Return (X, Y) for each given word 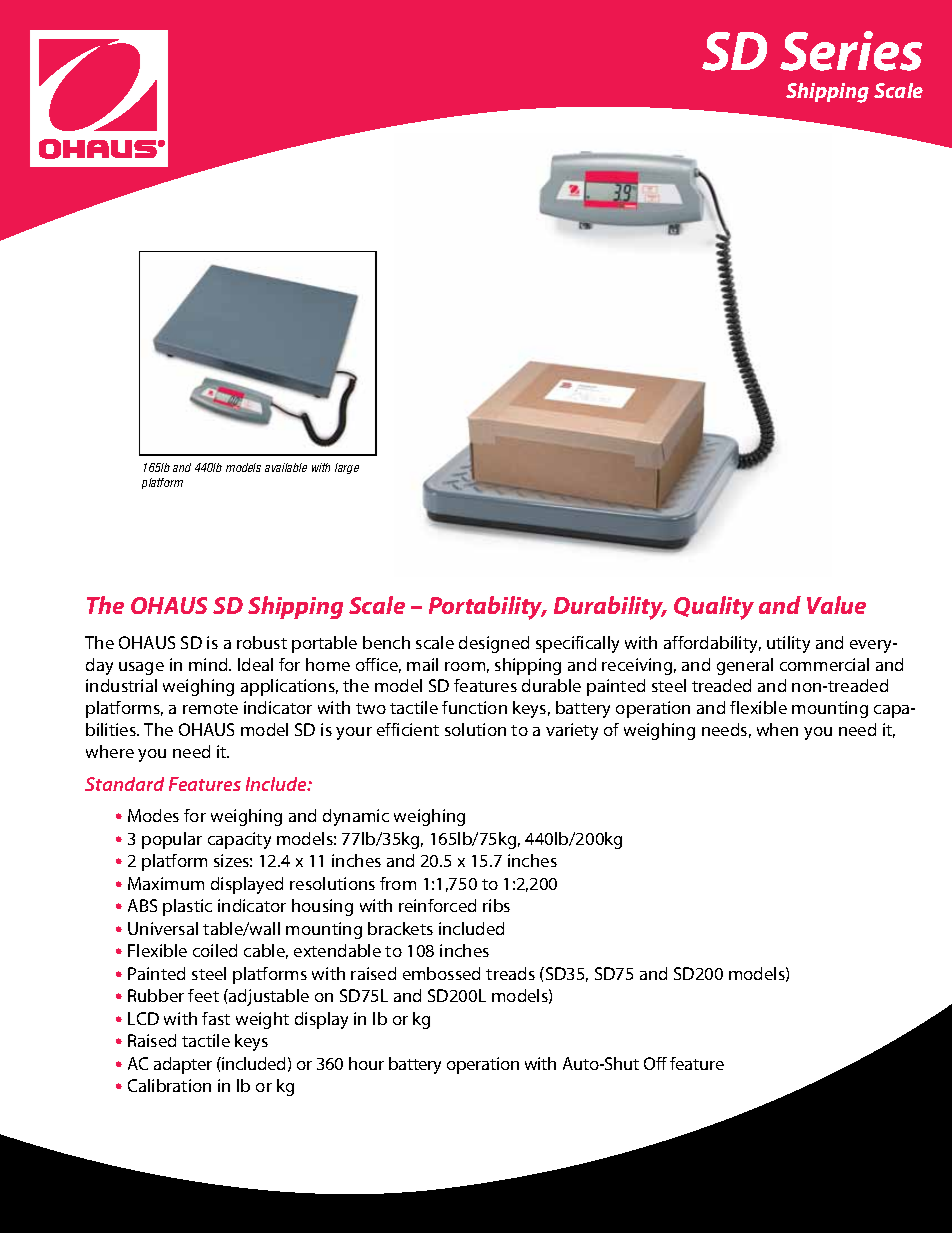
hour (366, 1063)
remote (210, 708)
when (777, 729)
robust (262, 642)
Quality (714, 608)
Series (851, 51)
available (286, 467)
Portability (487, 608)
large (347, 468)
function (474, 707)
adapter (183, 1065)
